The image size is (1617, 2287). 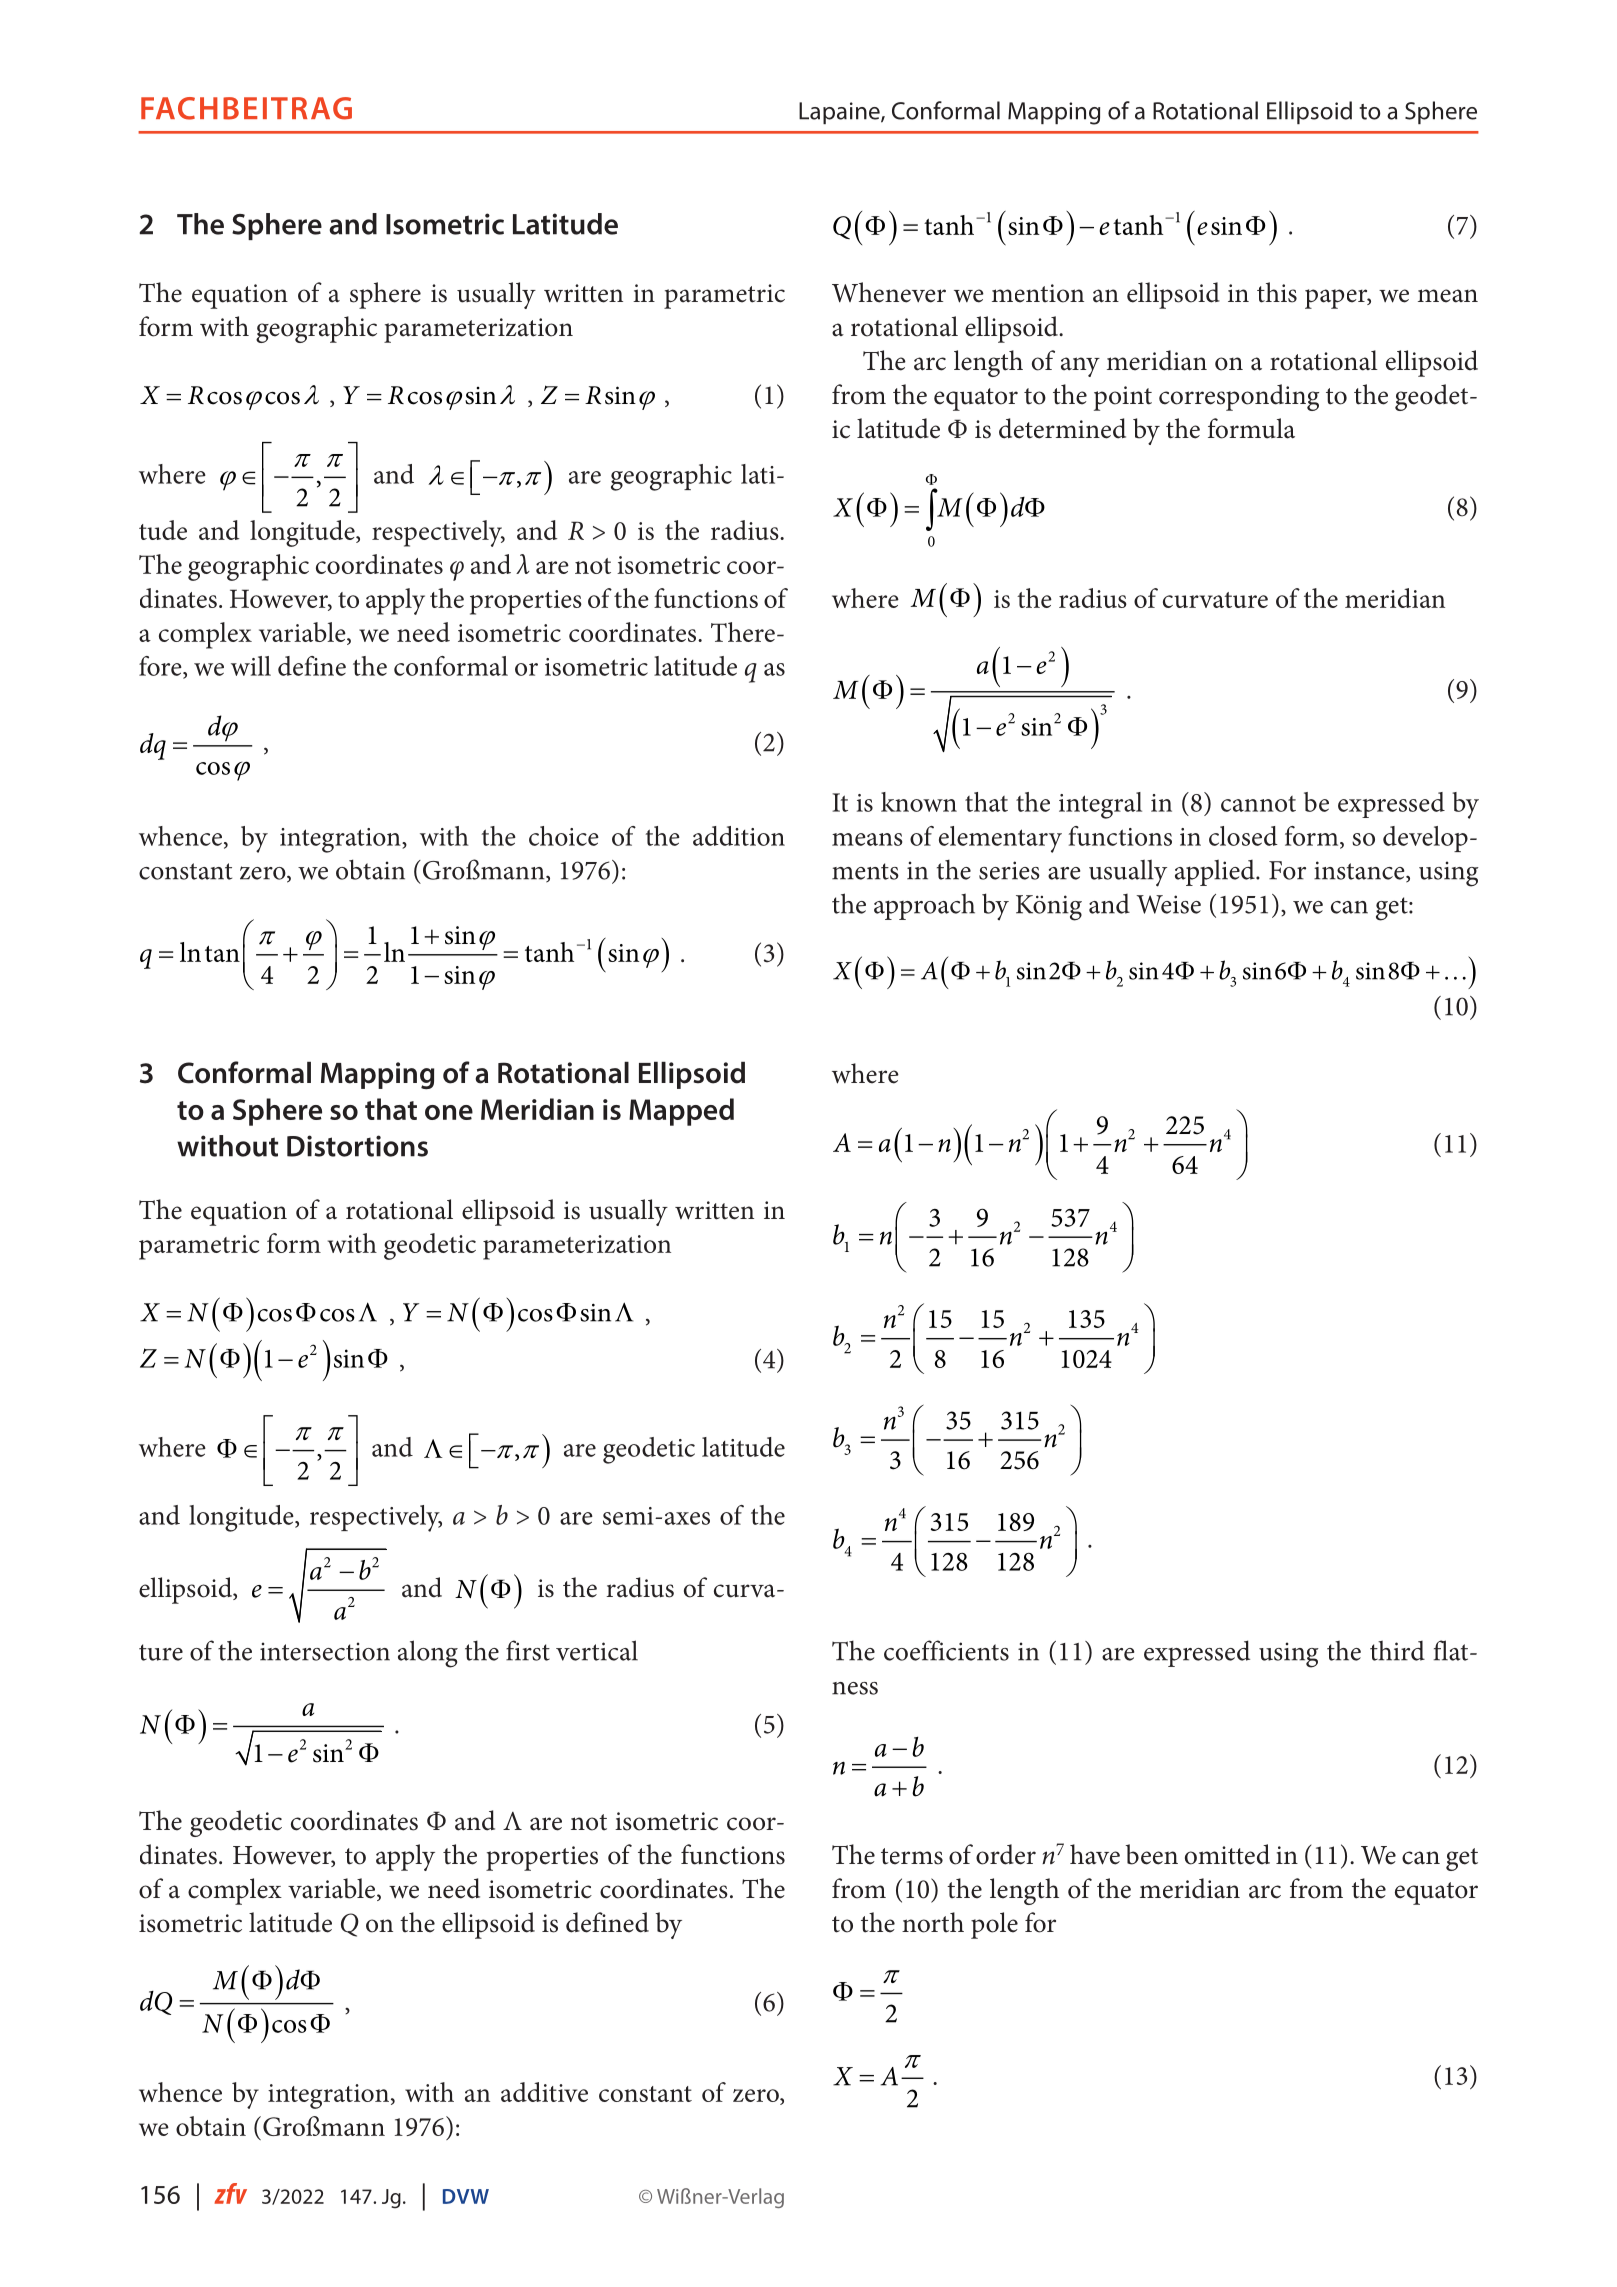 I want to click on Mapped, so click(x=681, y=1112).
